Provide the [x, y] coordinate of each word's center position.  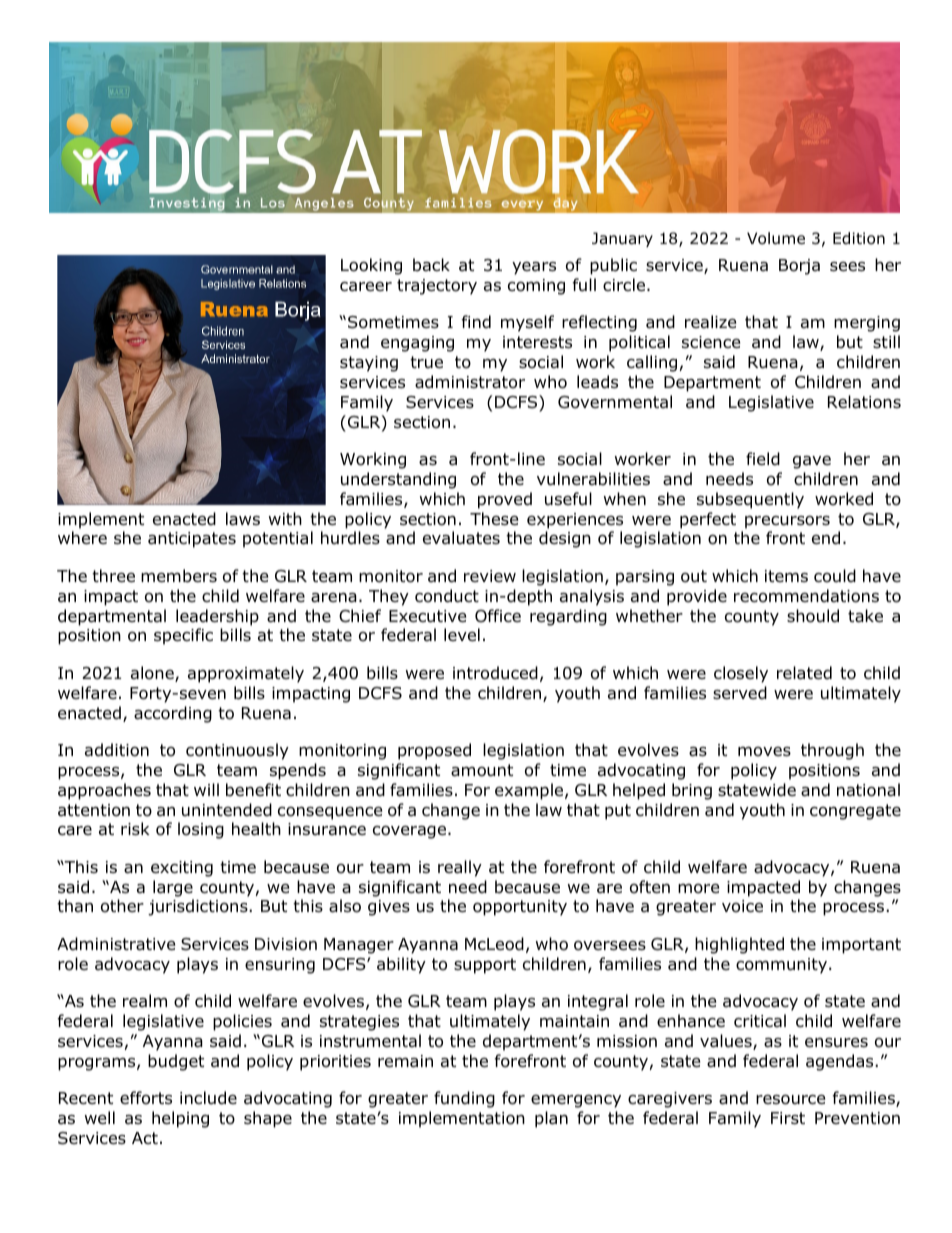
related [804, 673]
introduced [495, 673]
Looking [371, 266]
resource [790, 1099]
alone [153, 674]
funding [464, 1099]
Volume [776, 238]
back [431, 265]
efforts [146, 1098]
